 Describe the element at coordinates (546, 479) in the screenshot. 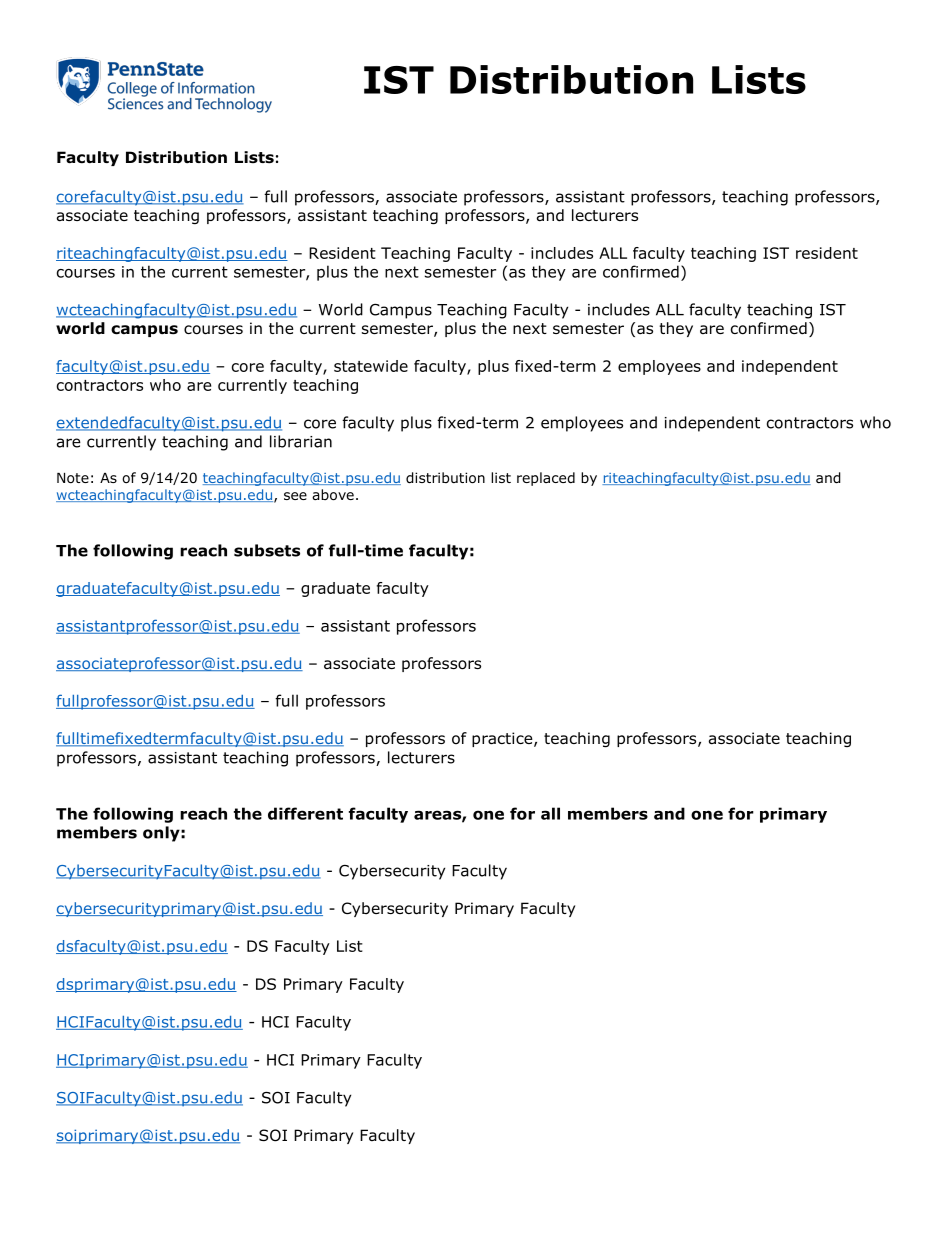

I see `replaced` at that location.
